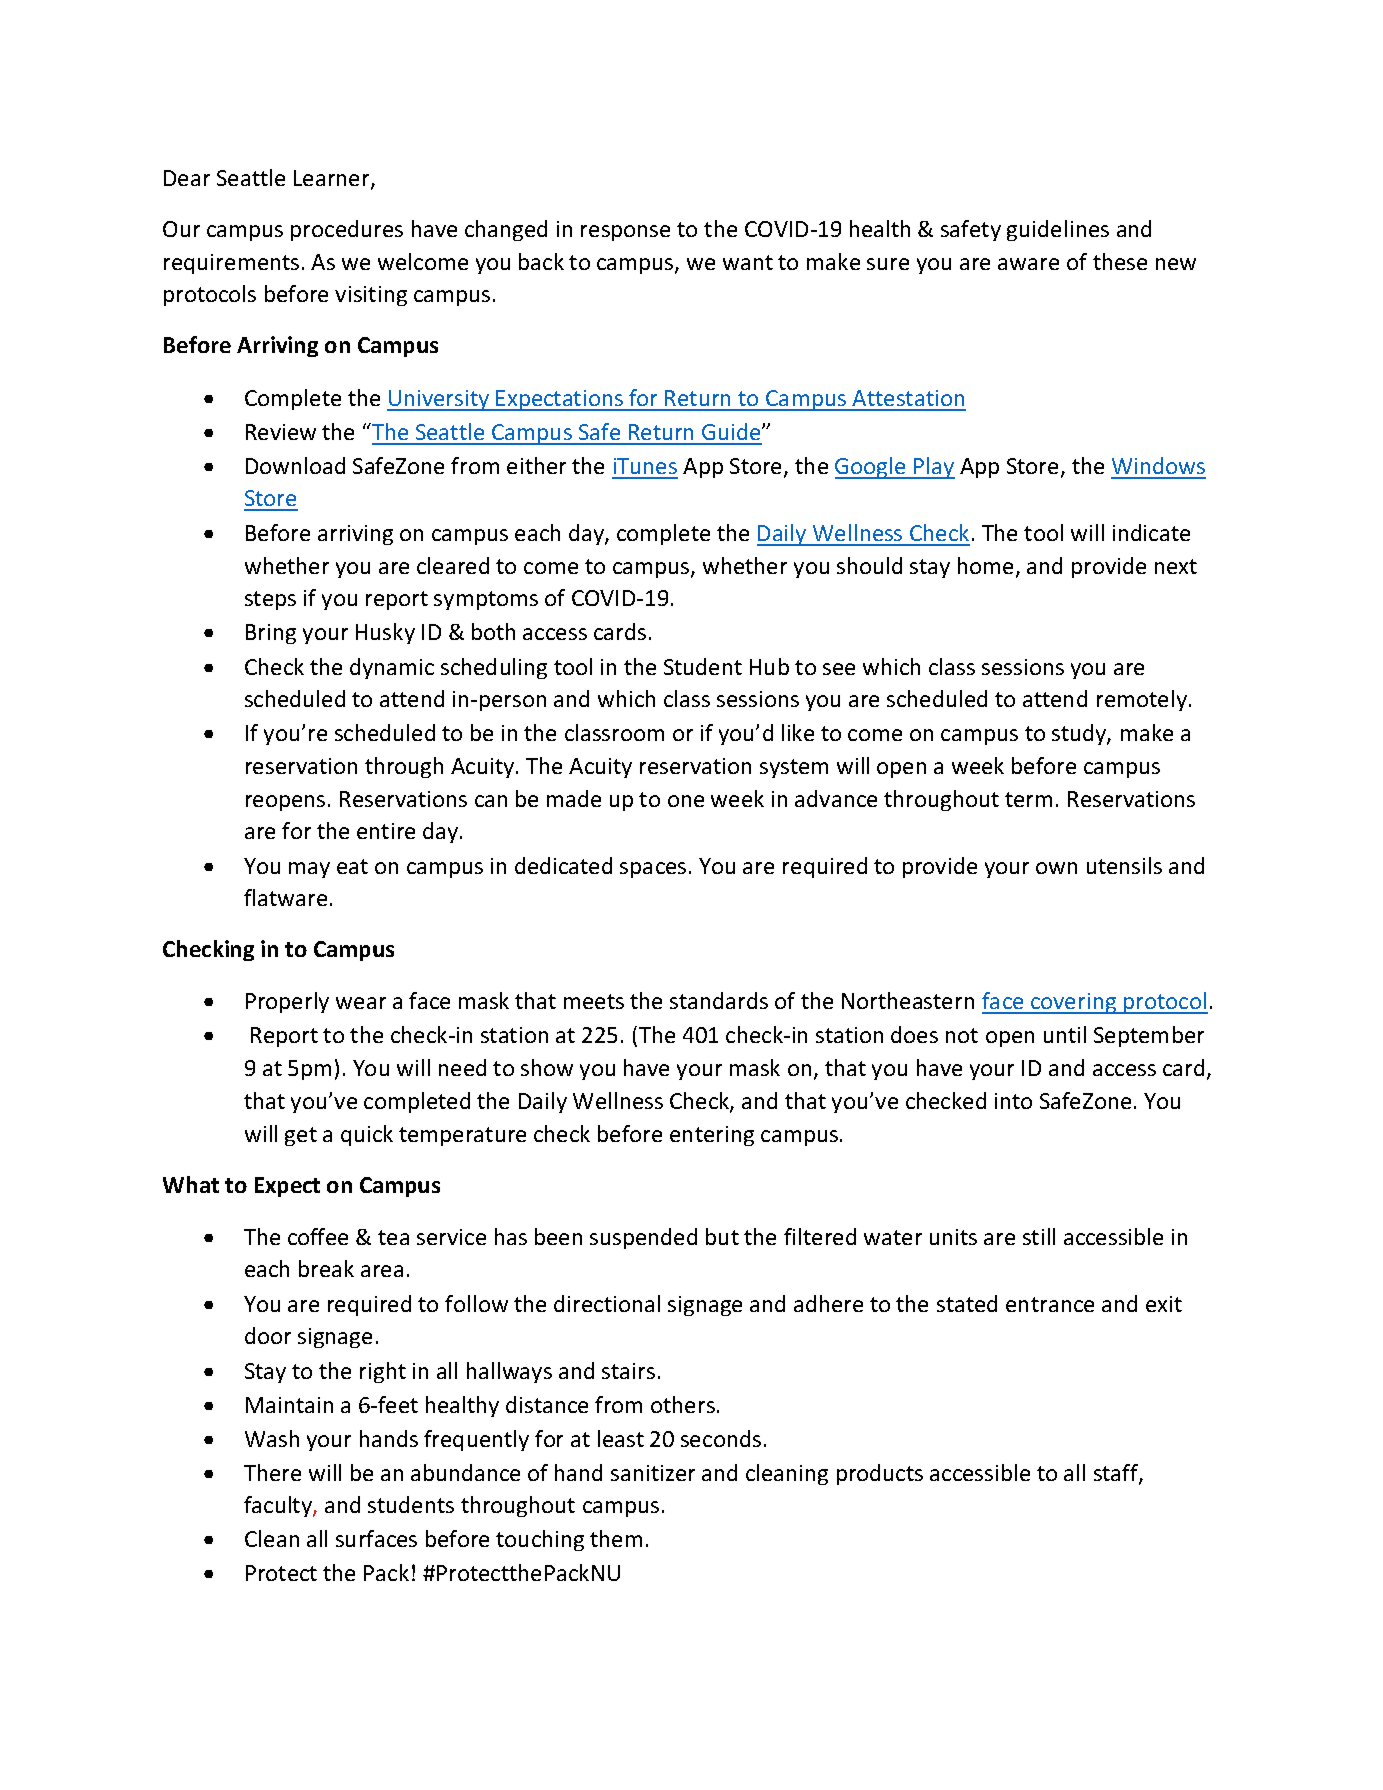  I want to click on faculty, so click(279, 1506).
